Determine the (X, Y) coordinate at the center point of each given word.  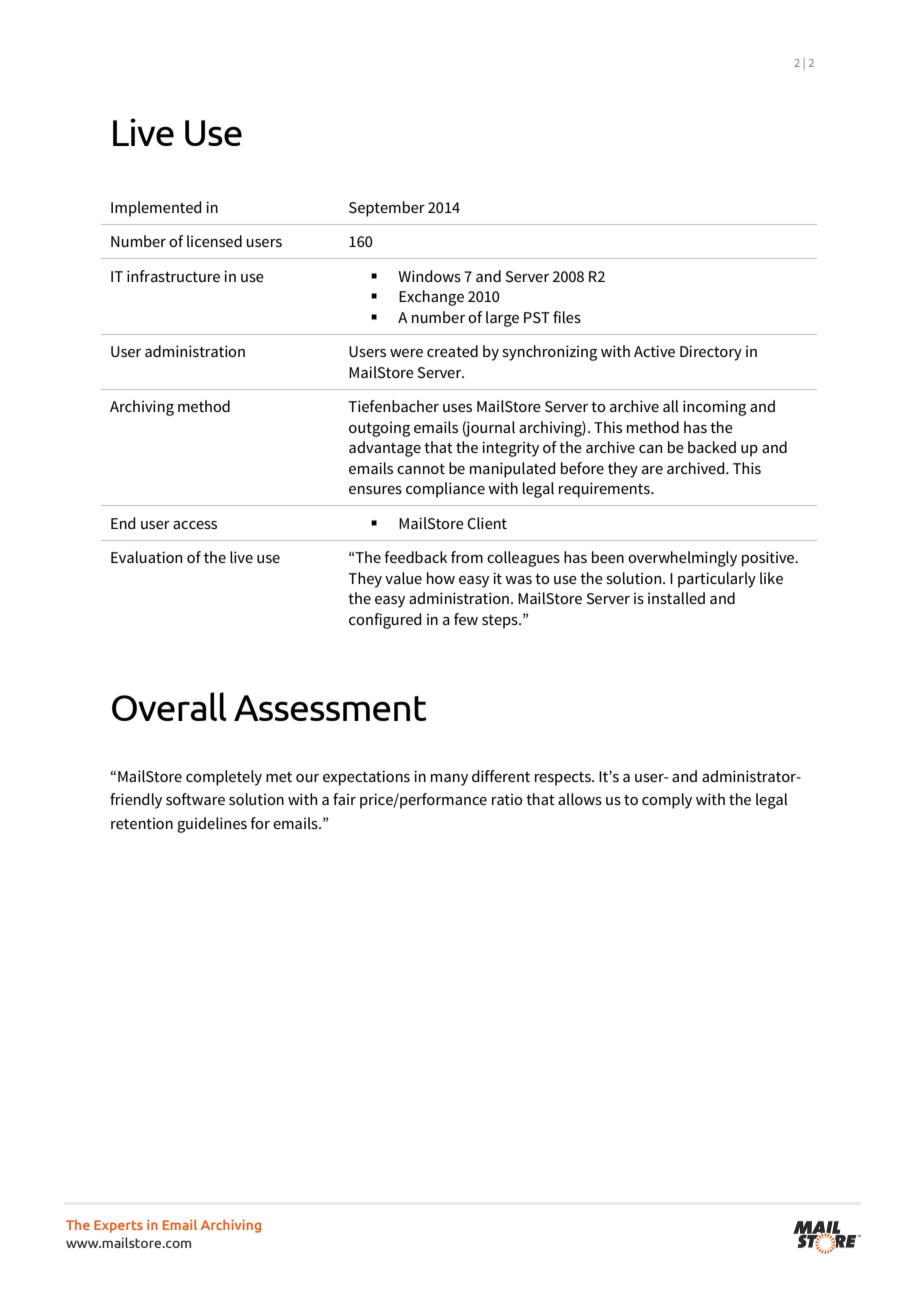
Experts (118, 1226)
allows (580, 799)
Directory (711, 353)
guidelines (212, 825)
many (449, 780)
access (195, 525)
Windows (429, 276)
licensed (214, 241)
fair (344, 799)
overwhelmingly (682, 559)
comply (667, 801)
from (467, 557)
